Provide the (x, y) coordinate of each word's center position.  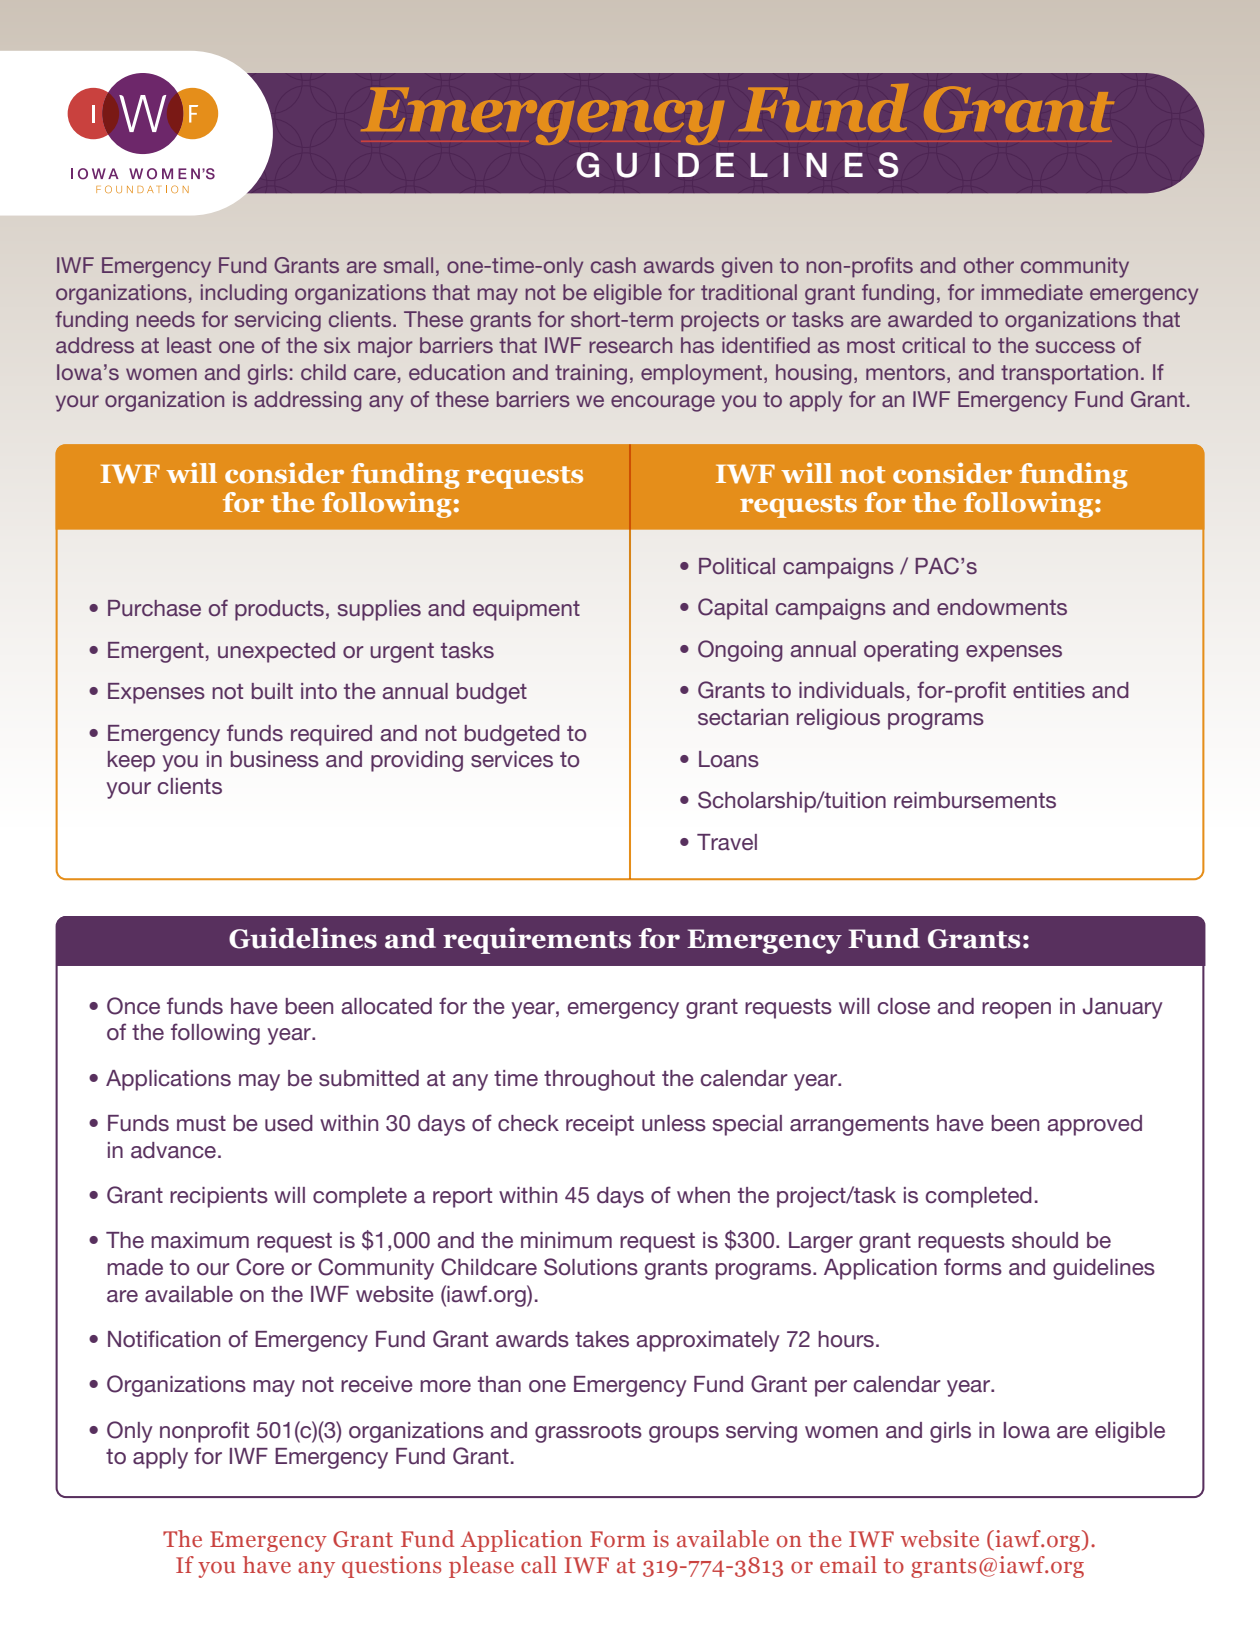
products (279, 610)
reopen (1016, 1010)
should (1045, 1240)
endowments (1002, 607)
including (244, 294)
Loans (729, 759)
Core (260, 1267)
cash (613, 265)
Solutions (591, 1267)
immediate (1032, 292)
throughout (599, 1080)
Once (133, 1006)
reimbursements (975, 800)
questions (391, 1567)
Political (737, 566)
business (275, 759)
